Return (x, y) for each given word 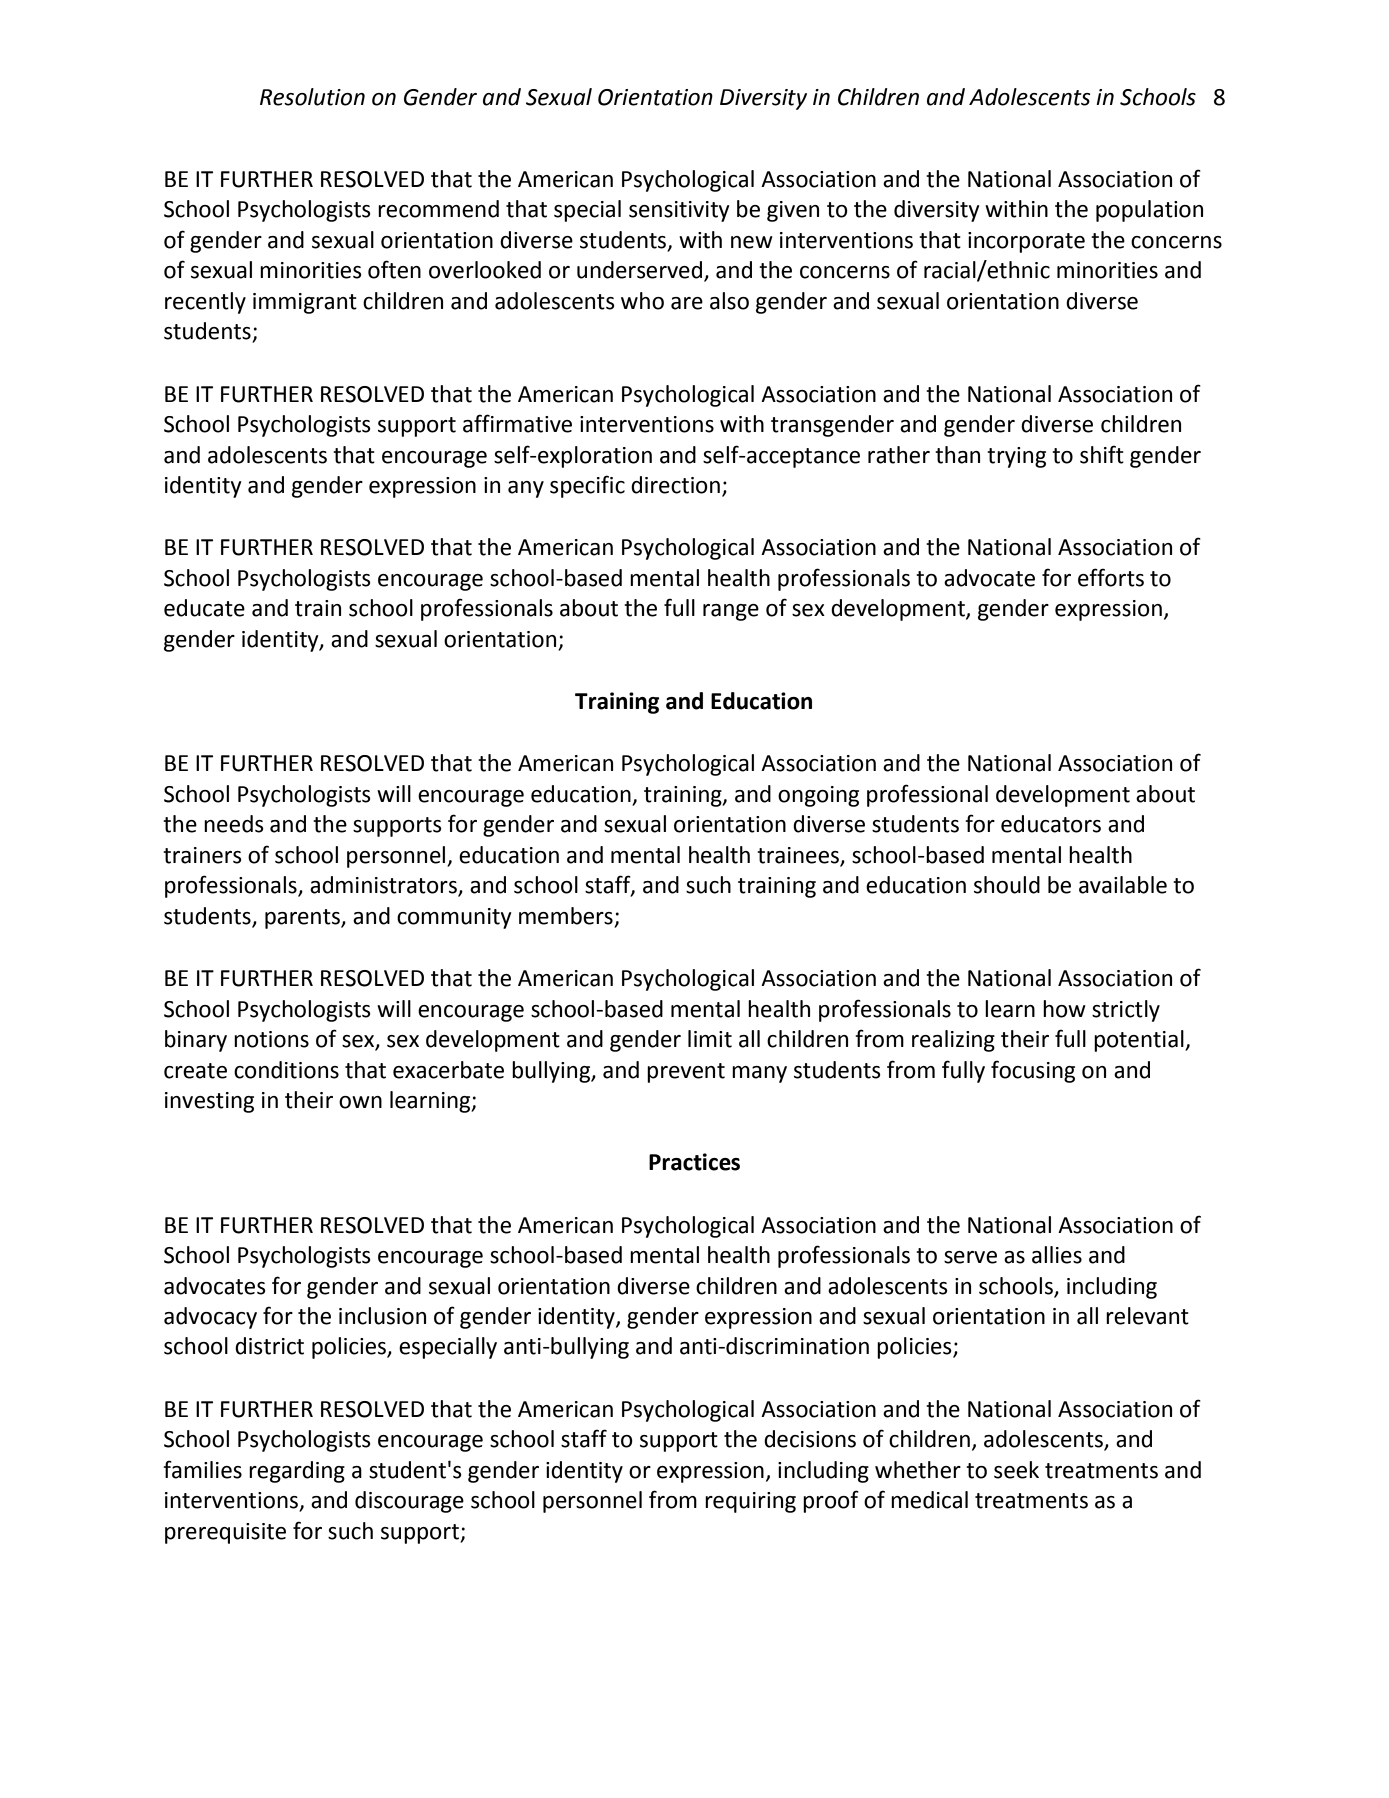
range (731, 612)
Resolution (312, 97)
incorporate (1026, 242)
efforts (1111, 577)
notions (271, 1039)
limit (710, 1039)
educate (204, 608)
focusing (1033, 1071)
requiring (750, 1502)
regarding (297, 1472)
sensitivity (679, 211)
